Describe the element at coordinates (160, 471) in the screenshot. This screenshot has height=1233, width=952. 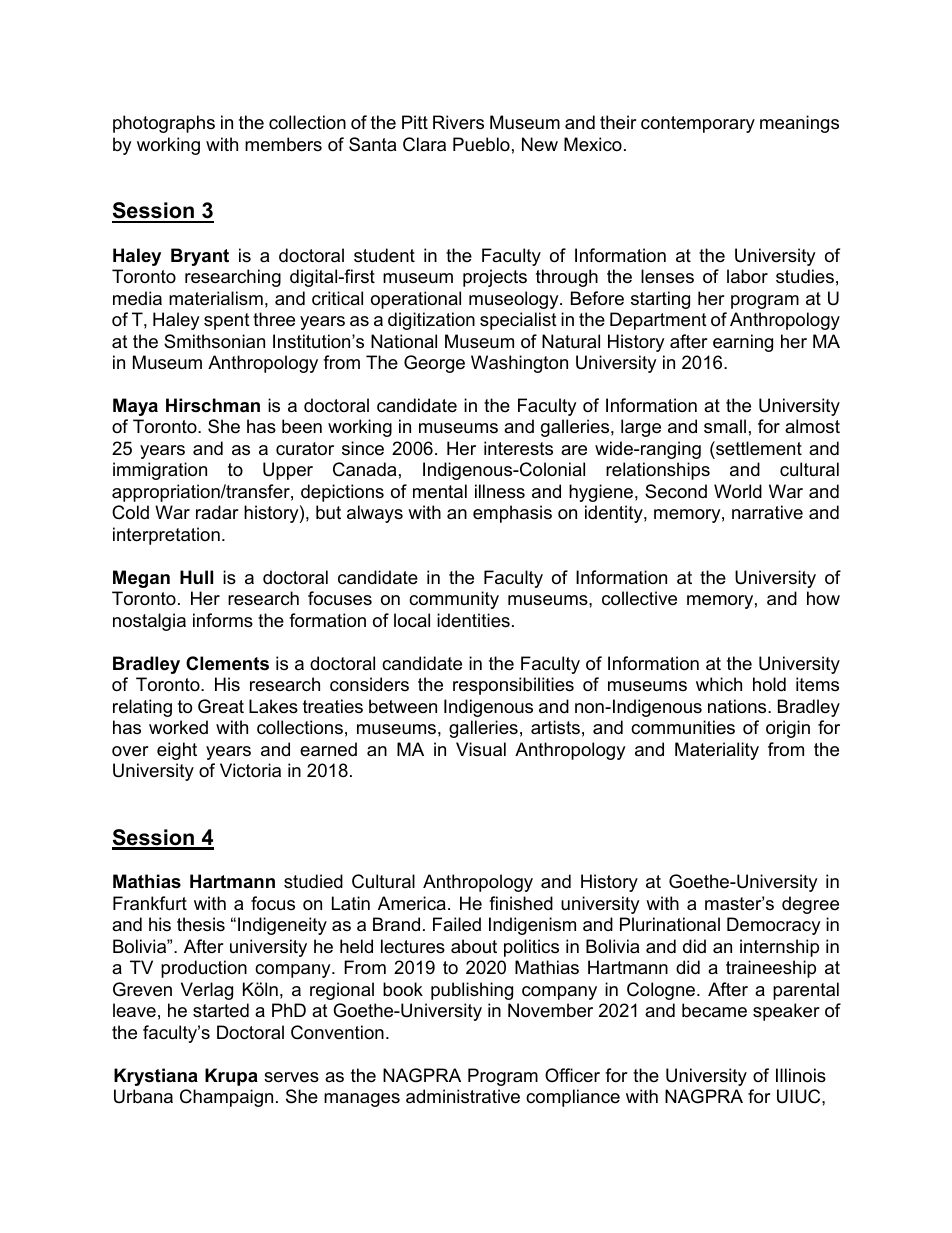
I see `immigration` at that location.
